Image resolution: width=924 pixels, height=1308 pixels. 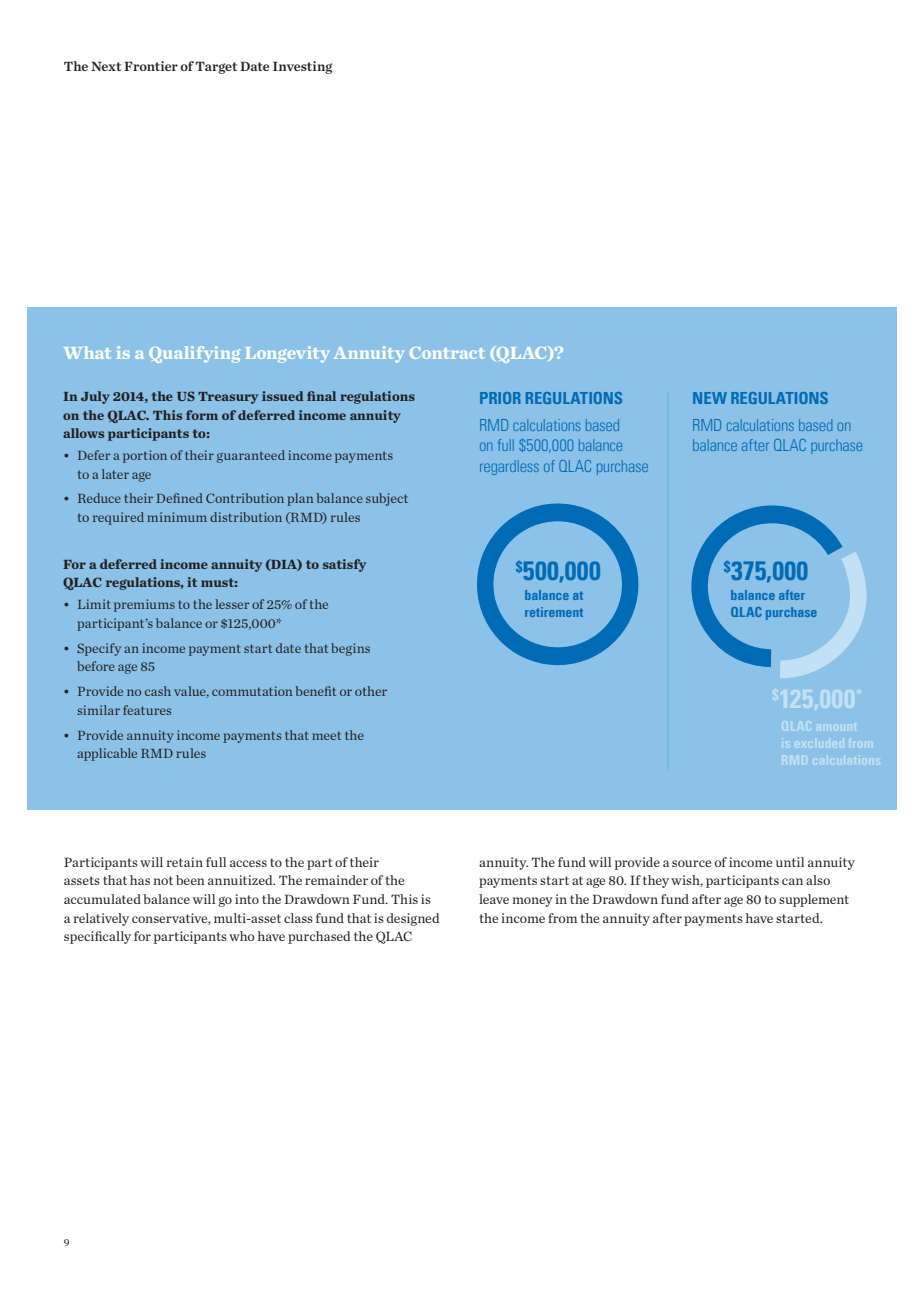 What do you see at coordinates (554, 612) in the document?
I see `retirement` at bounding box center [554, 612].
